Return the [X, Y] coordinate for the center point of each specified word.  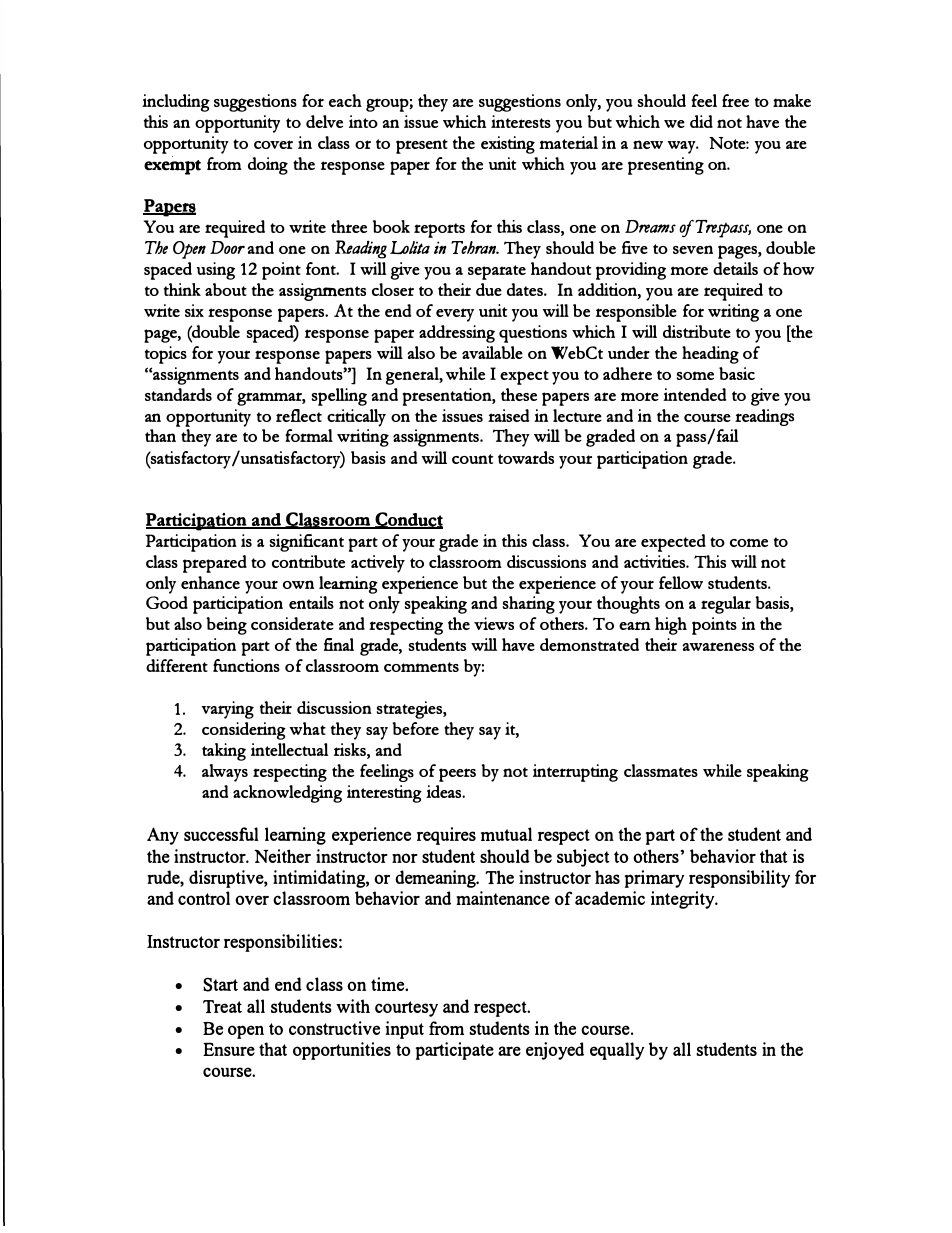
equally [617, 1051]
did [701, 121]
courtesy [406, 1009]
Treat [222, 1006]
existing [508, 145]
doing [268, 166]
